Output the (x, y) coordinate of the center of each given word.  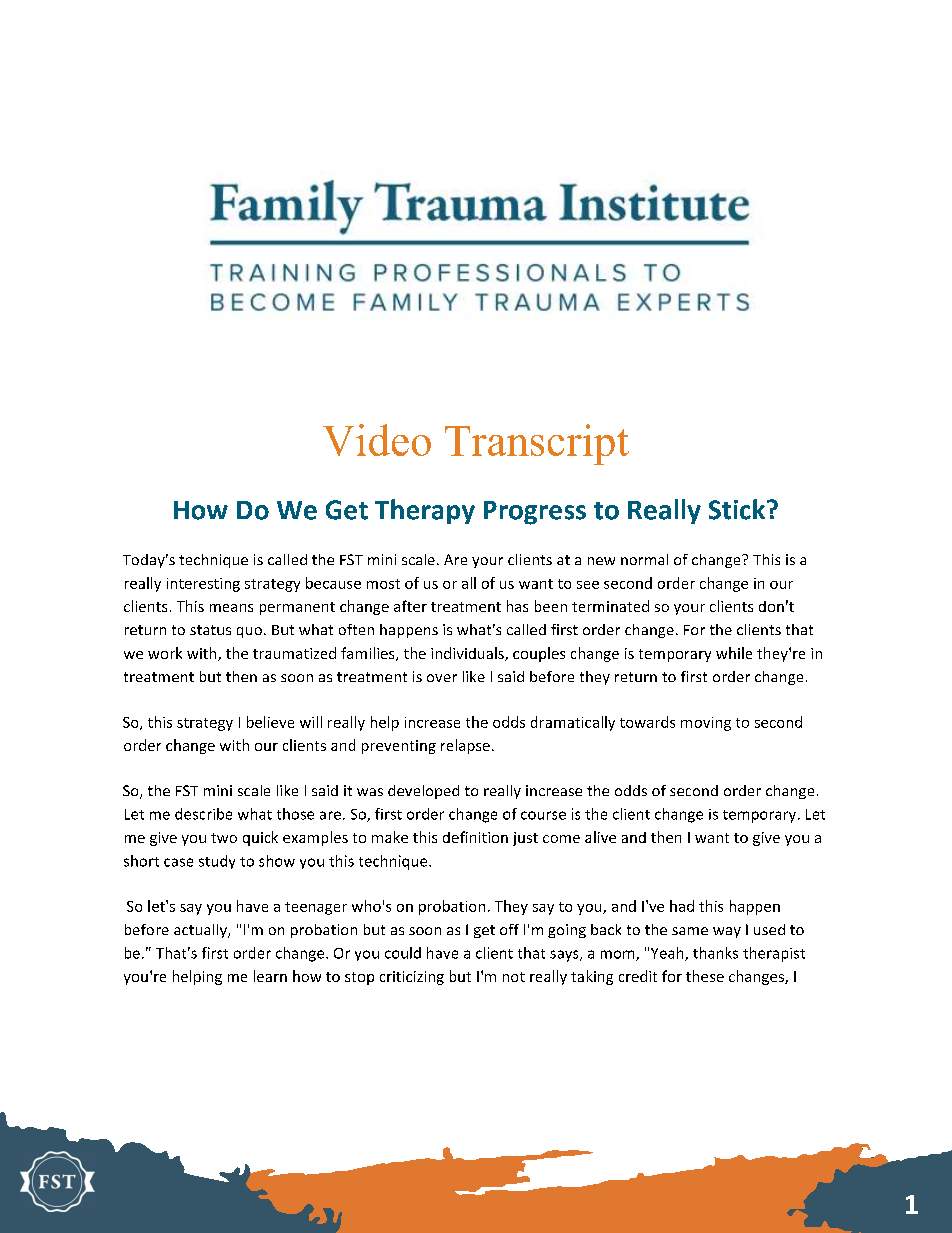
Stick (738, 509)
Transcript (537, 444)
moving (706, 724)
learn (270, 976)
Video (377, 440)
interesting (203, 585)
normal (644, 559)
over (442, 678)
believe (270, 722)
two (224, 838)
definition (475, 837)
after (410, 606)
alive (600, 837)
